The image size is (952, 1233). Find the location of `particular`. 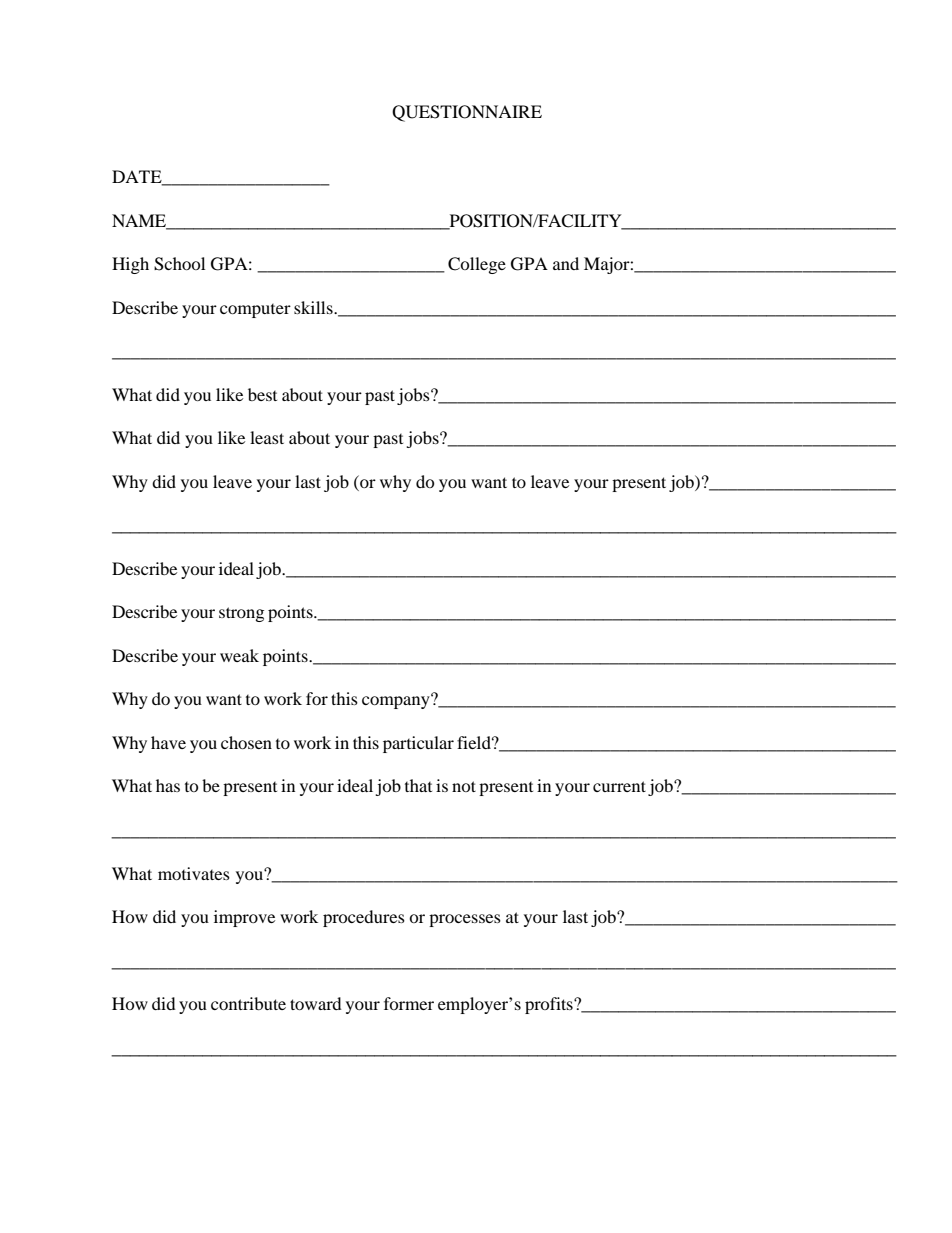

particular is located at coordinates (418, 744).
